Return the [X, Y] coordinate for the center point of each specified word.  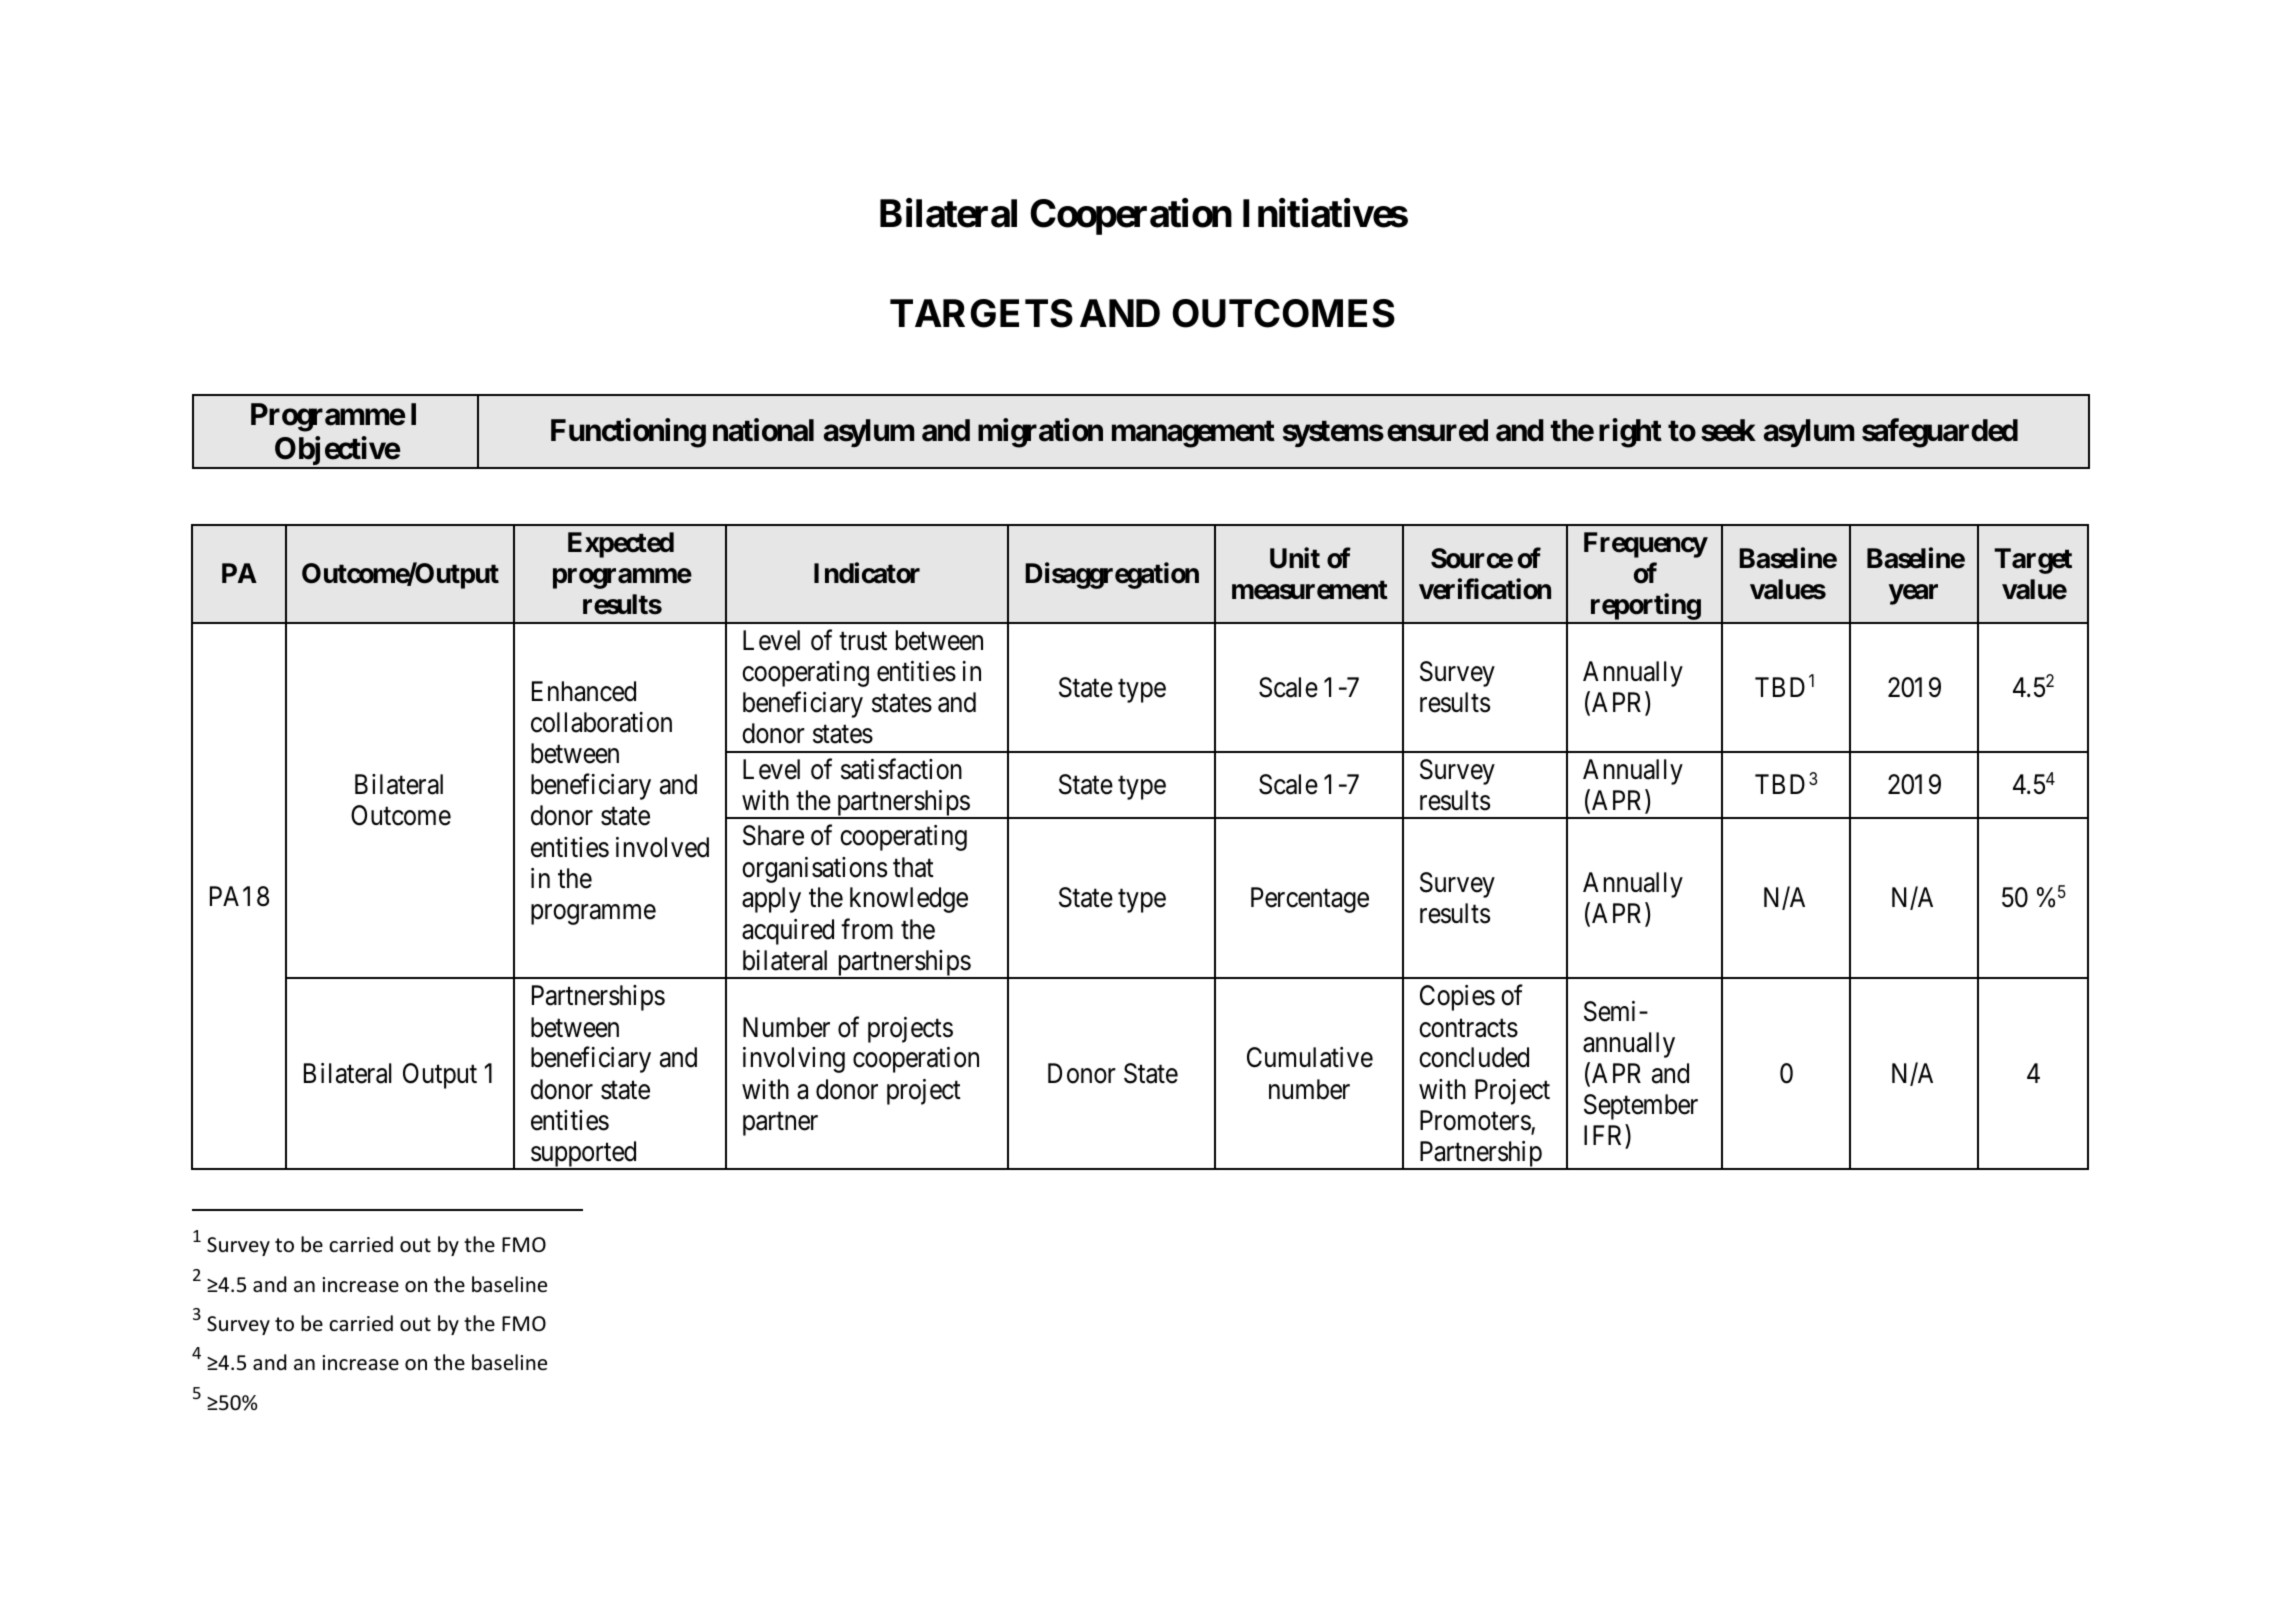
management [1193, 434]
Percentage [1310, 900]
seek [1728, 430]
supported [584, 1155]
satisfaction [901, 769]
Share [773, 835]
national [763, 430]
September [1641, 1107]
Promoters [1476, 1121]
